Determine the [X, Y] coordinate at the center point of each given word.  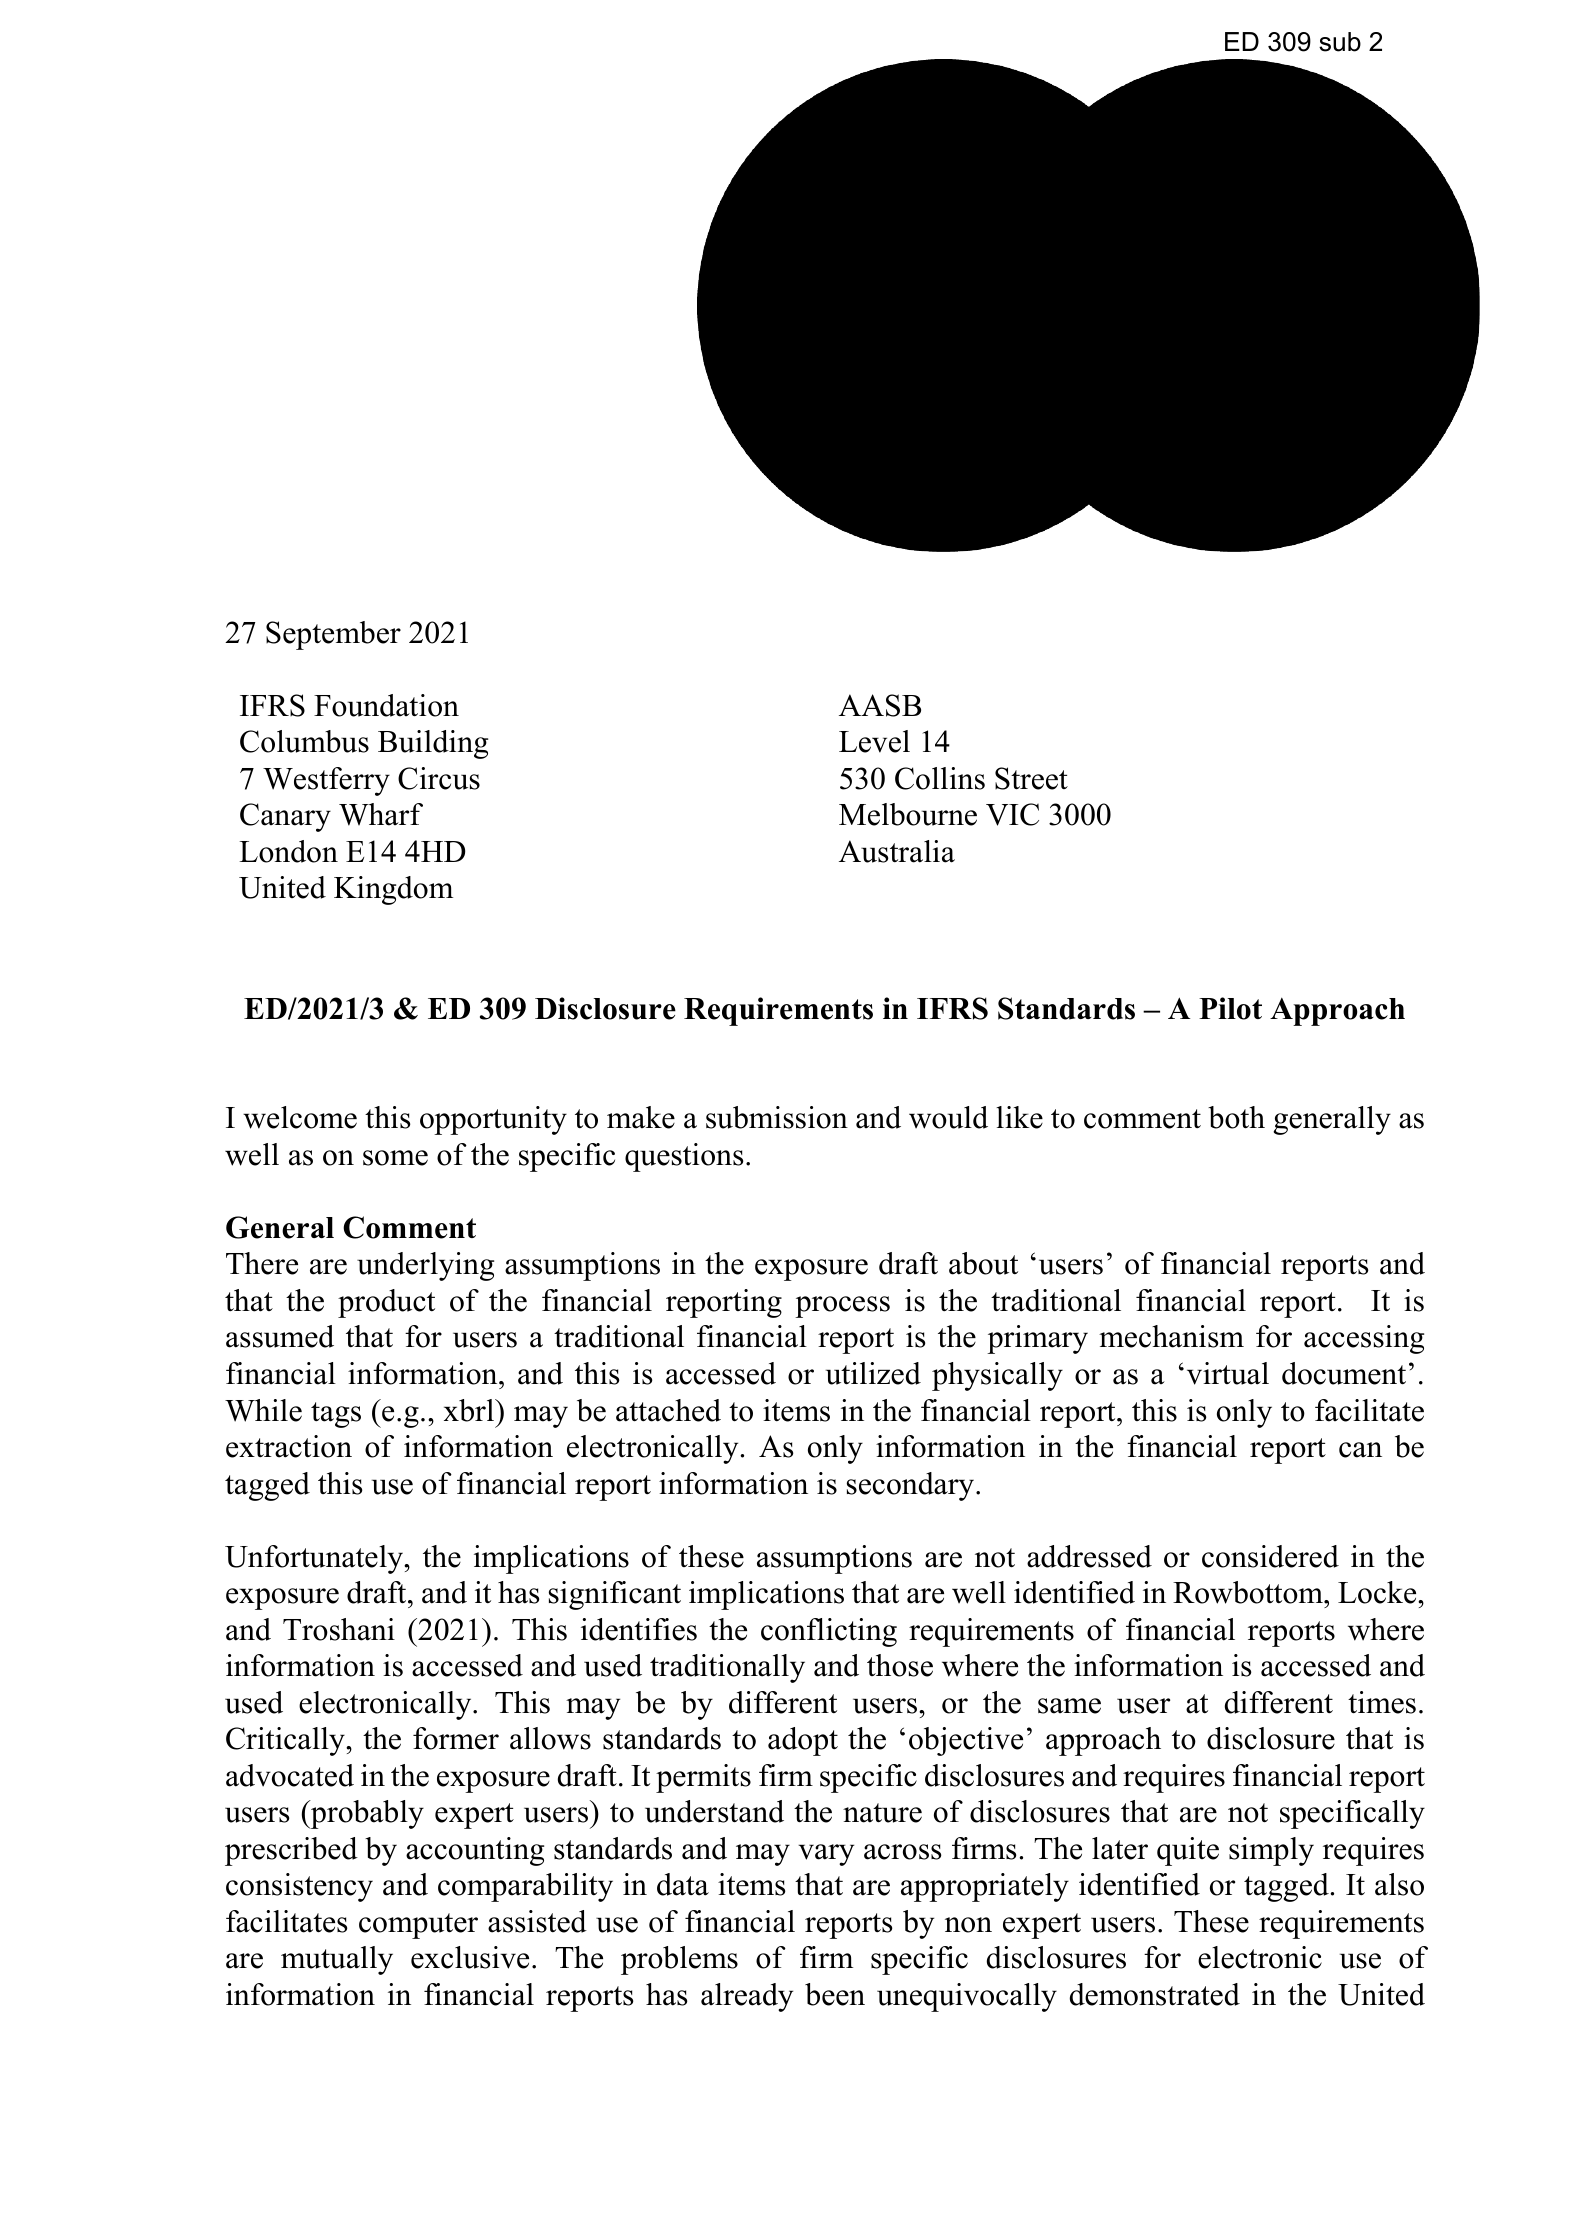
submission [777, 1117]
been [835, 1994]
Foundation [386, 705]
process [842, 1307]
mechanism [1171, 1336]
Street [1031, 778]
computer [418, 1926]
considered [1270, 1556]
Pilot [1230, 1008]
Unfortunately [315, 1559]
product [386, 1303]
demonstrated [1155, 1994]
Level [874, 741]
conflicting [829, 1632]
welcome [300, 1117]
